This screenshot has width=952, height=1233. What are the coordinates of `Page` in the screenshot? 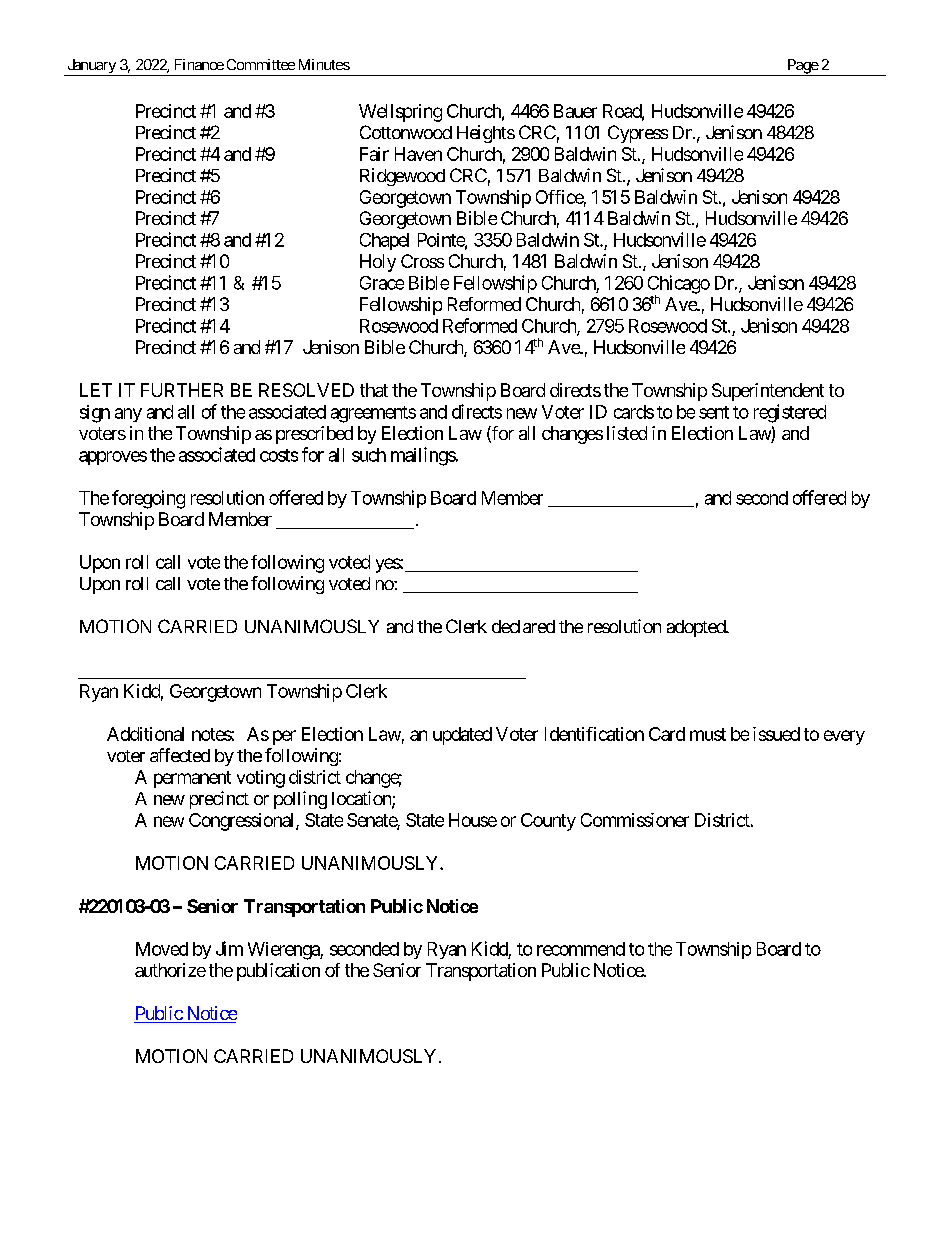 It's located at (802, 67).
